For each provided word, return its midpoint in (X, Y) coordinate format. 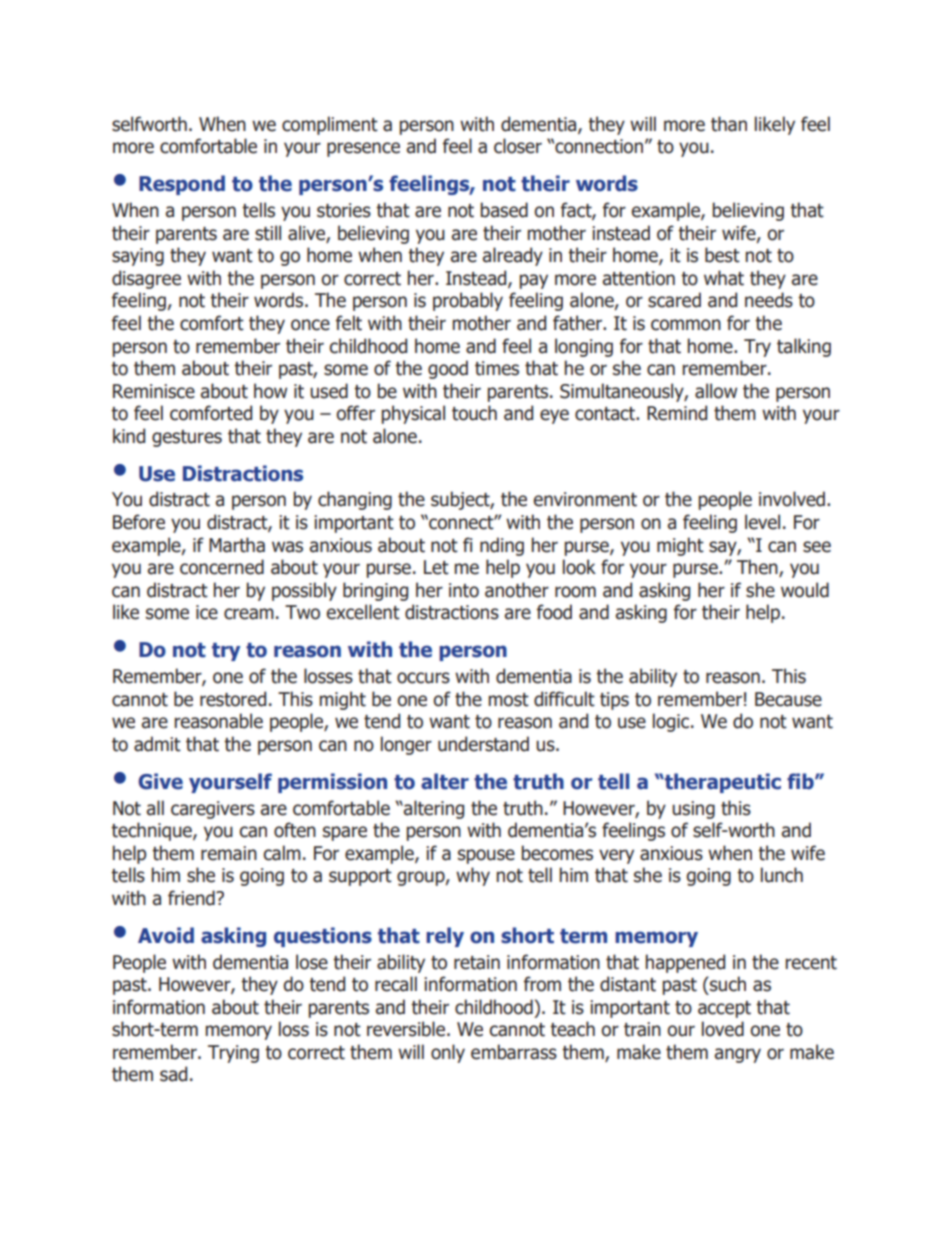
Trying (233, 1054)
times (497, 368)
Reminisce (154, 391)
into (464, 590)
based (504, 210)
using (693, 810)
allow (716, 391)
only (448, 1053)
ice (207, 612)
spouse (486, 856)
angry (738, 1055)
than (729, 124)
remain (229, 853)
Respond (182, 185)
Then (758, 568)
